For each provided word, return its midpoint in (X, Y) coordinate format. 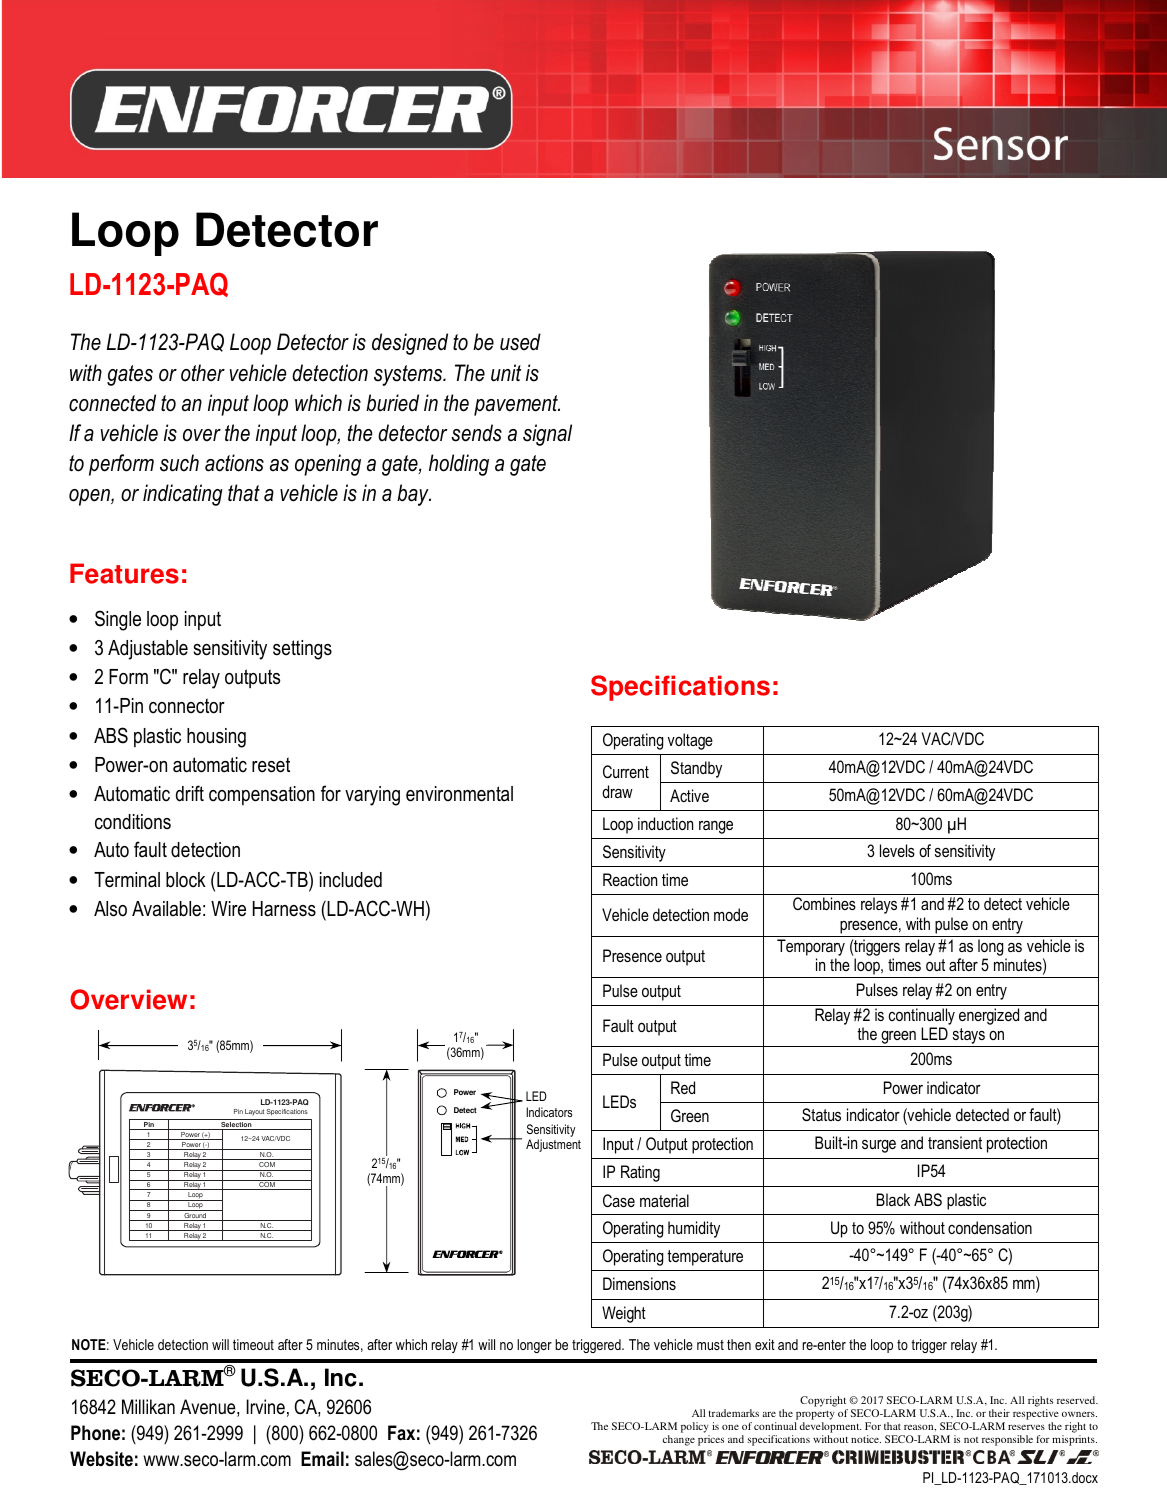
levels (897, 850)
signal (547, 435)
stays (968, 1037)
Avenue (209, 1408)
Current (626, 771)
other (203, 373)
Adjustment (553, 1145)
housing (216, 738)
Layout (254, 1112)
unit (506, 373)
